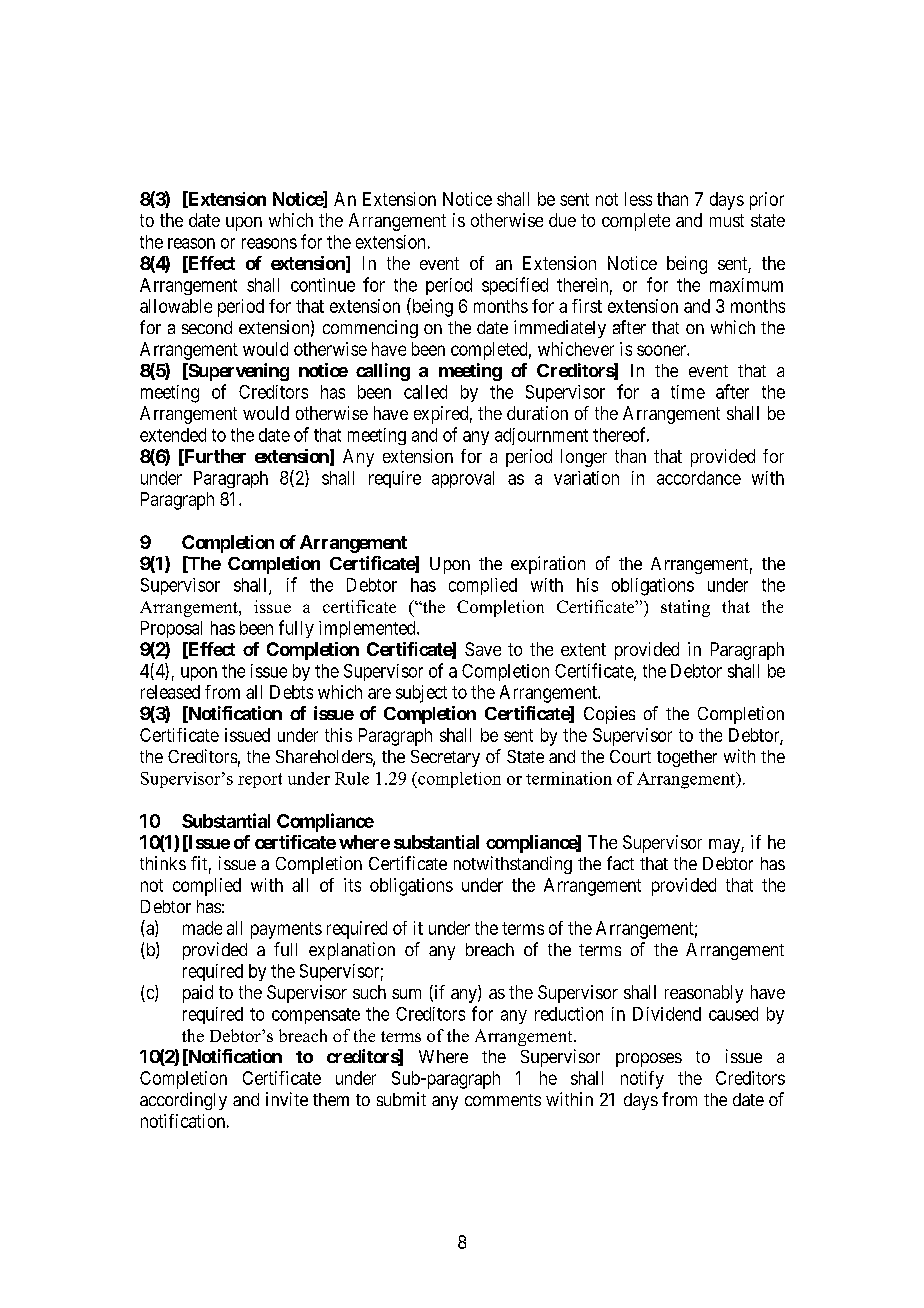 This screenshot has width=924, height=1308. I want to click on its, so click(352, 885).
